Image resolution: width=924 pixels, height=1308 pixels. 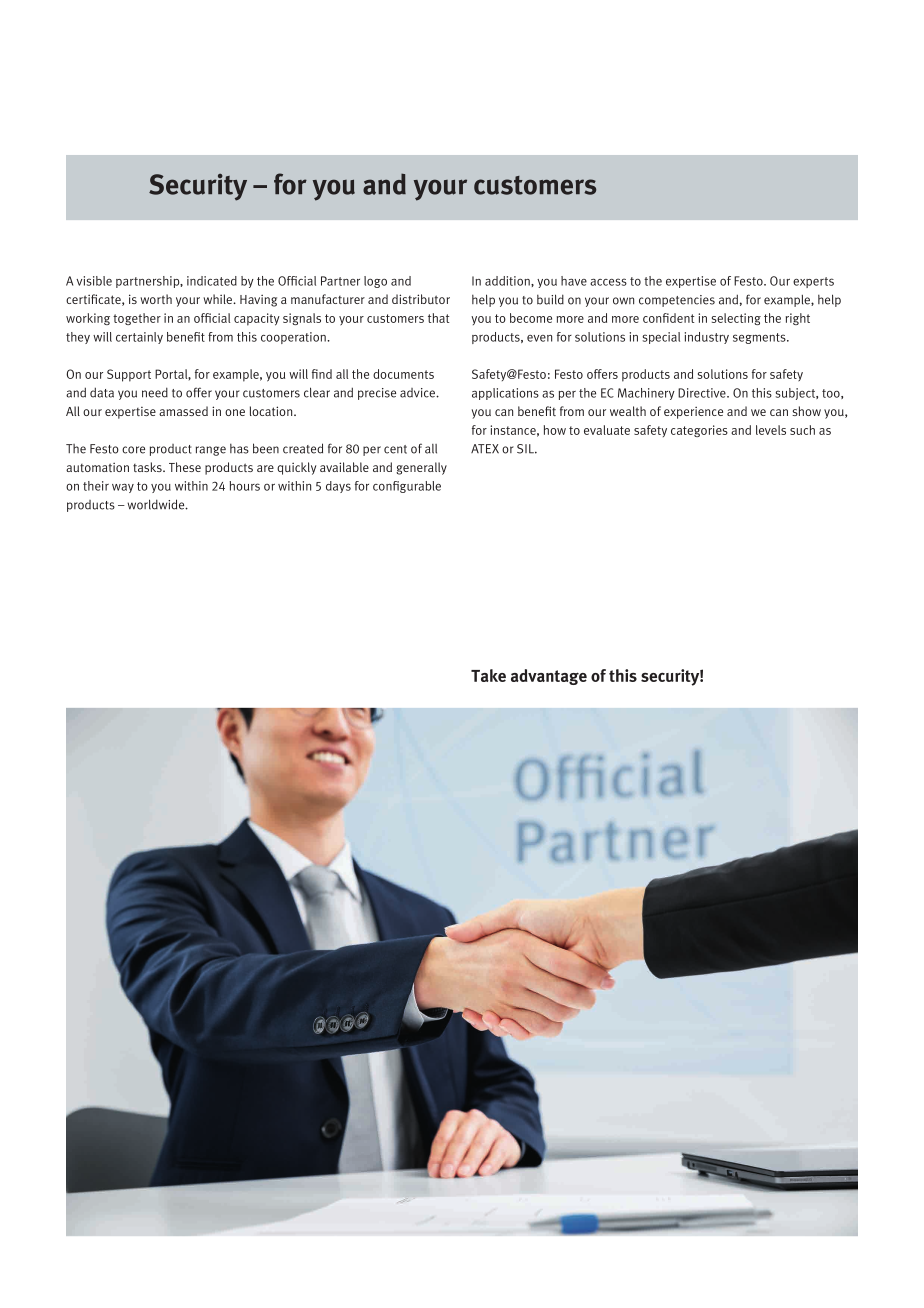 I want to click on Take, so click(x=488, y=675).
